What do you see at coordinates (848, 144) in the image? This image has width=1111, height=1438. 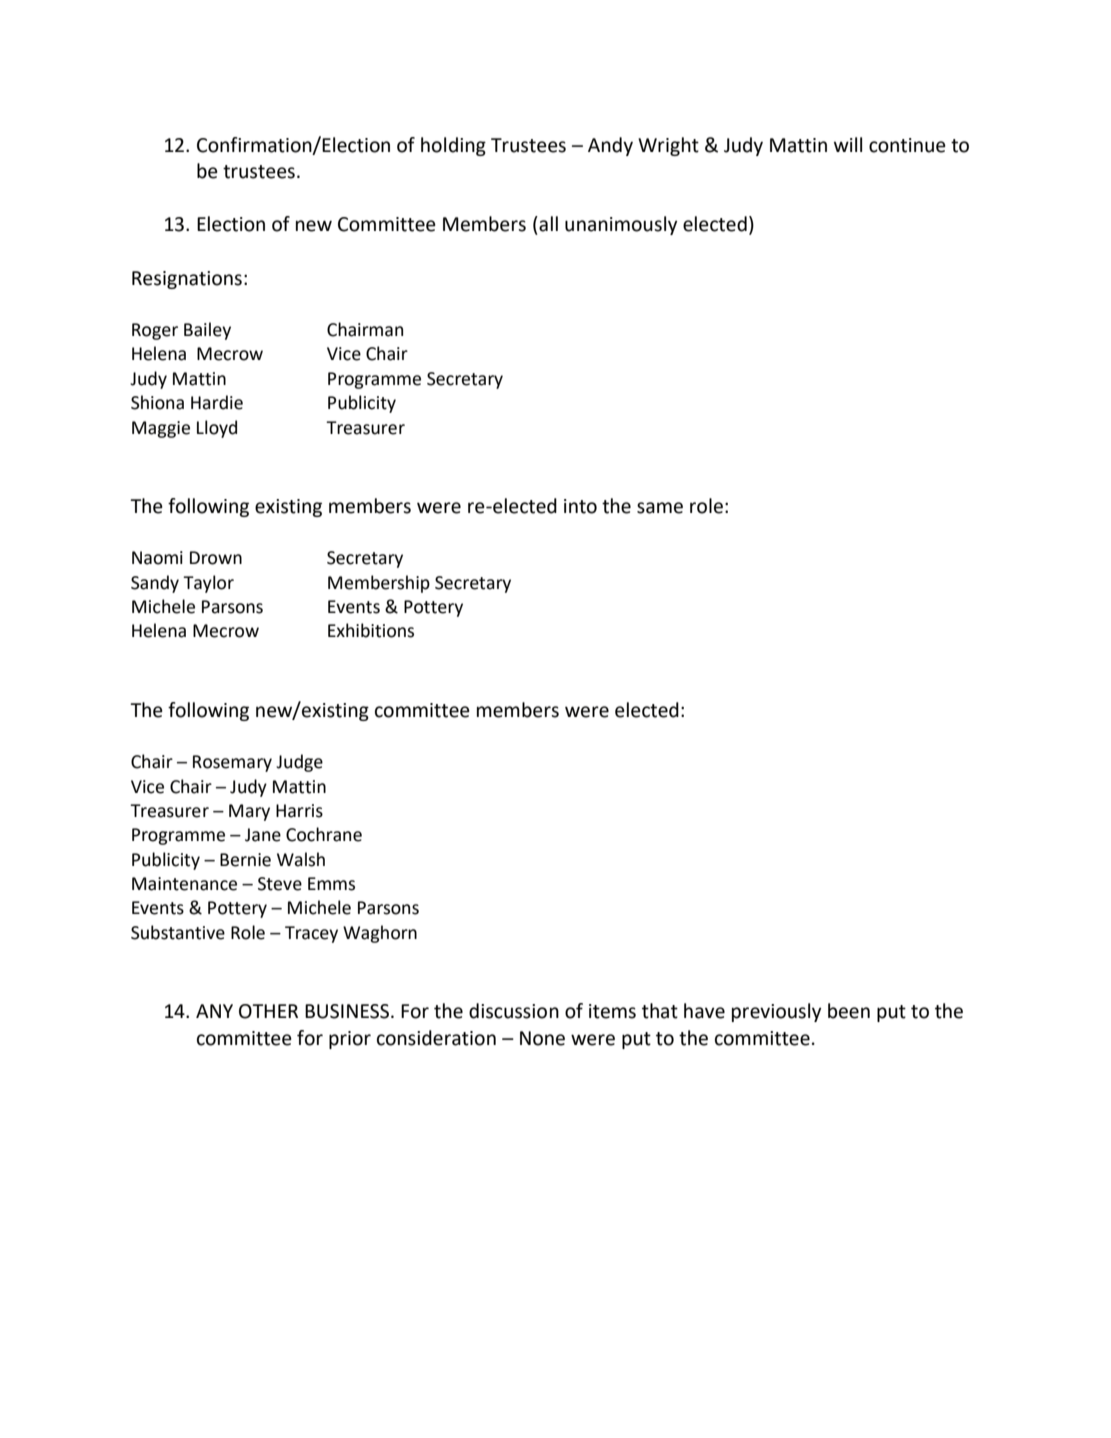 I see `will` at bounding box center [848, 144].
